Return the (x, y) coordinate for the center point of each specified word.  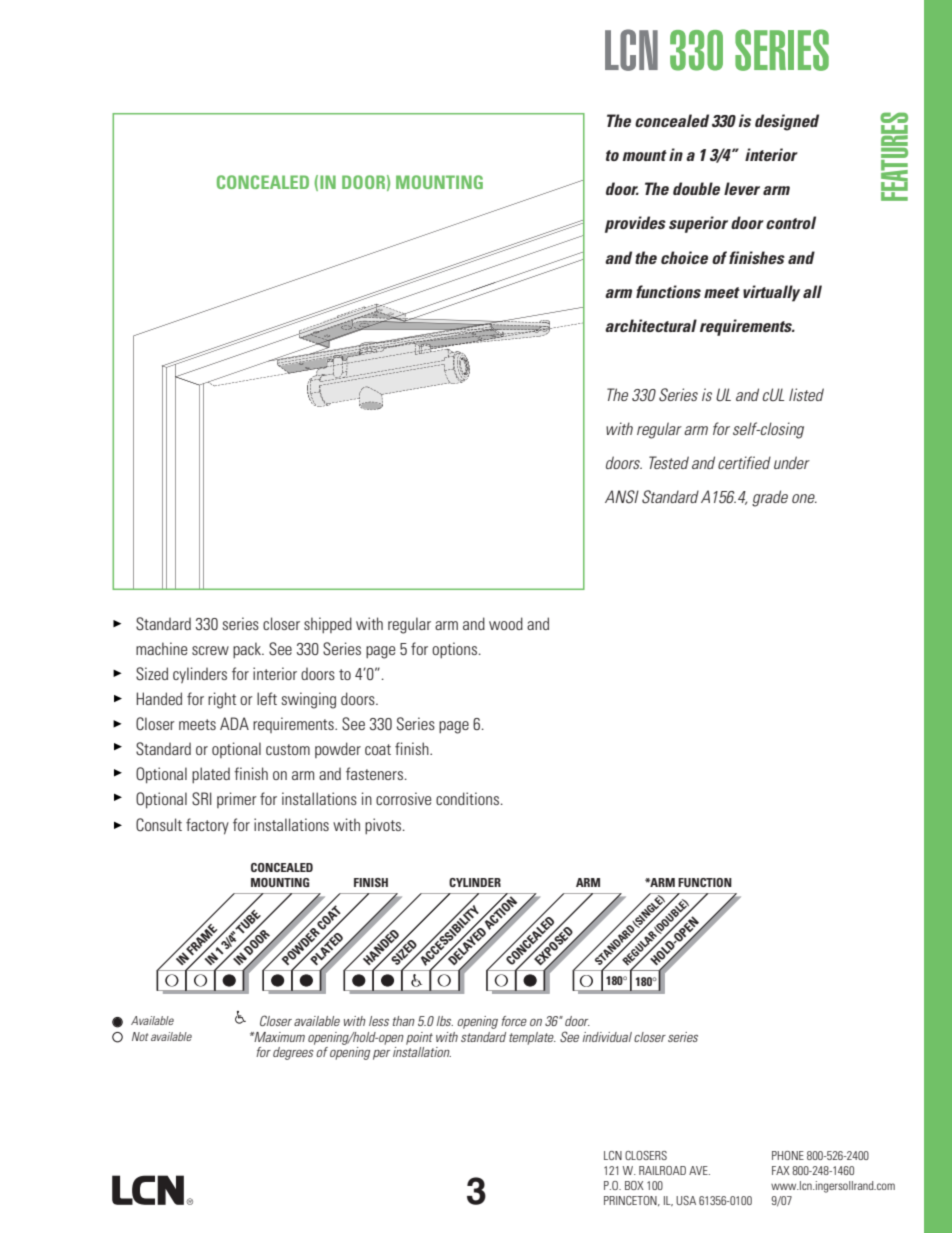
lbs (445, 1021)
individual (607, 1037)
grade (770, 498)
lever (742, 188)
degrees (293, 1053)
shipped (328, 625)
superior (698, 224)
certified (744, 462)
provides (635, 224)
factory (207, 826)
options (454, 650)
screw (210, 650)
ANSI (622, 497)
